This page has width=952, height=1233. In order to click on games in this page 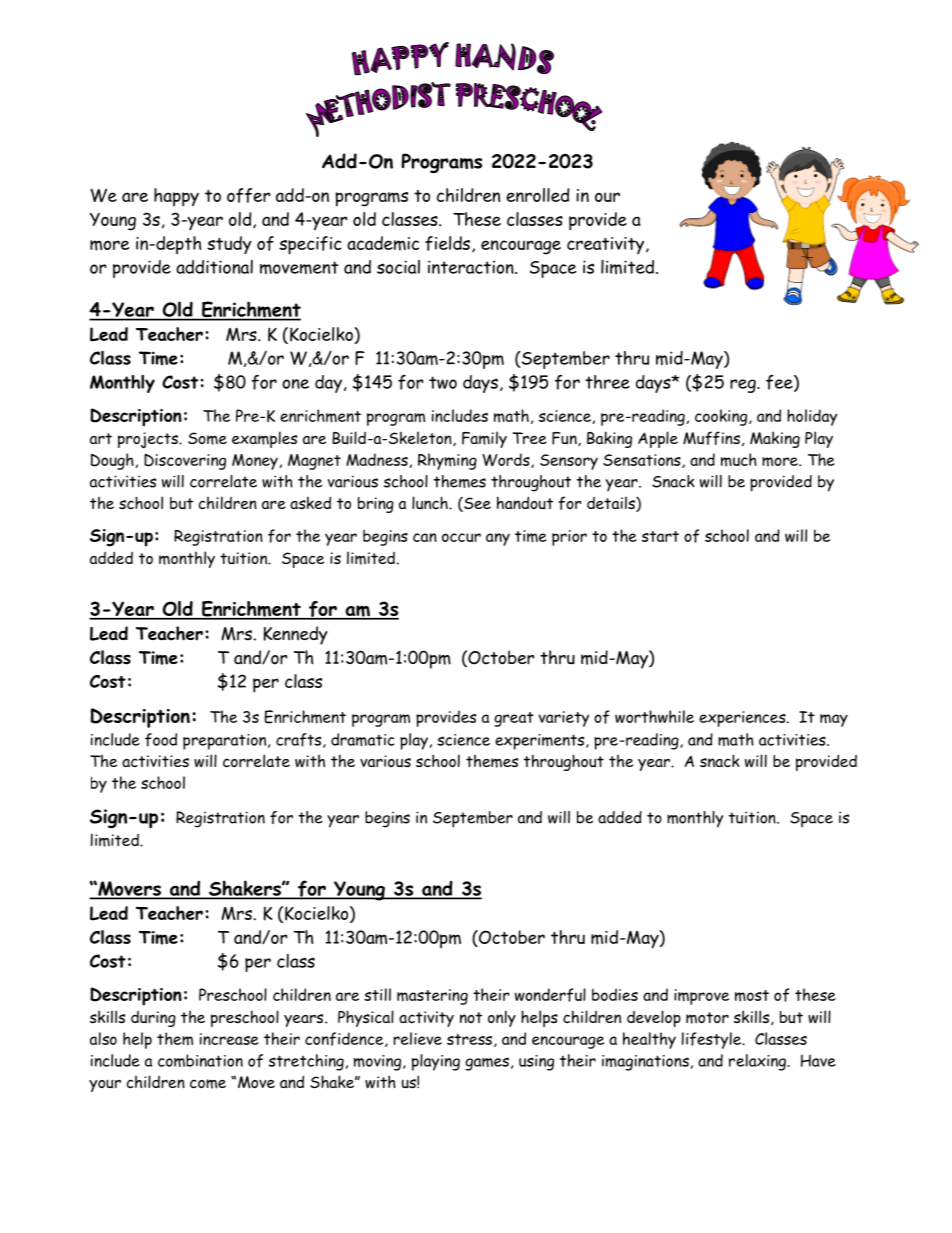, I will do `click(487, 1064)`.
